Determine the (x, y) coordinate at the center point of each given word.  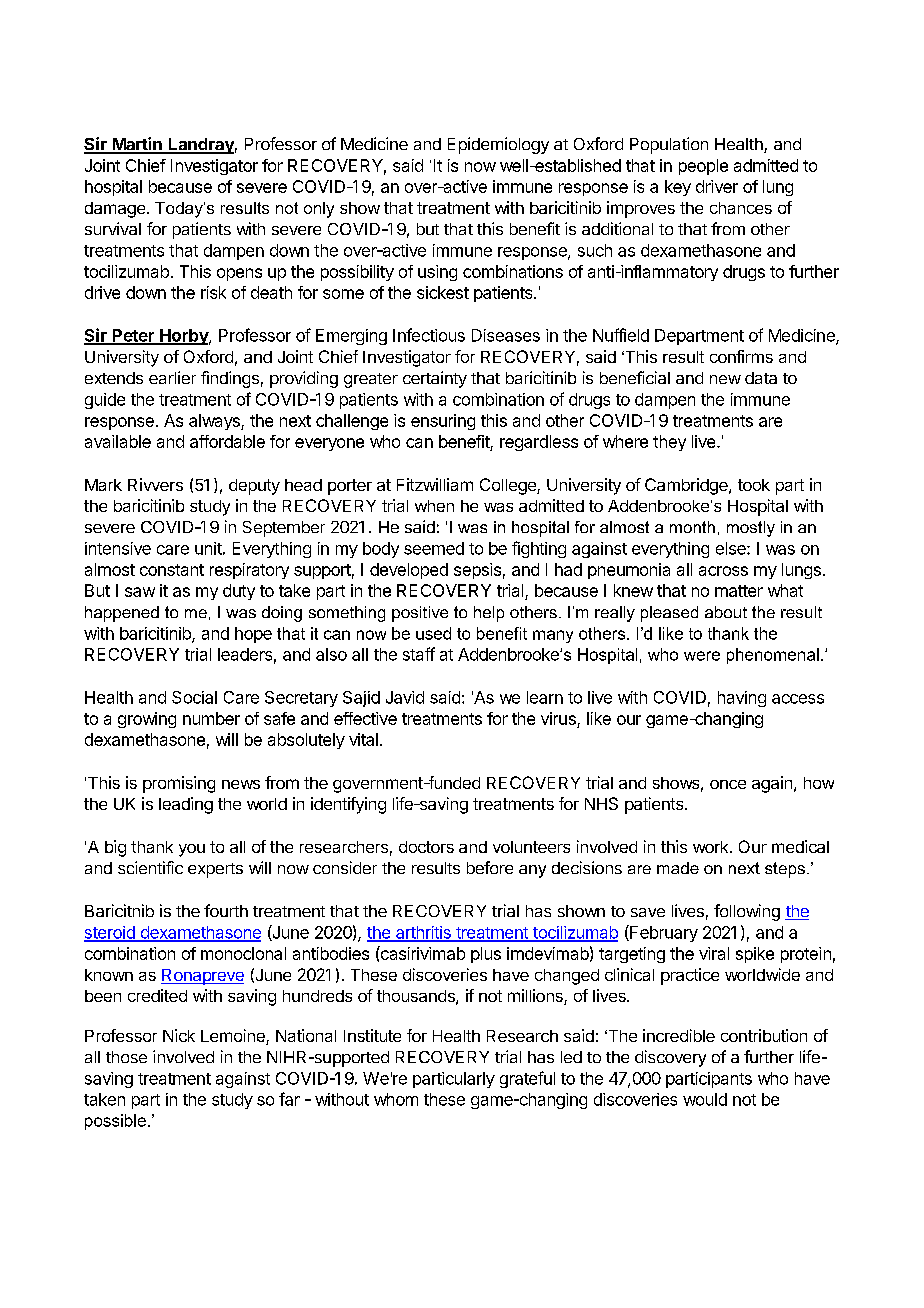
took (754, 485)
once (728, 784)
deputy (254, 487)
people (703, 167)
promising (179, 784)
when (434, 506)
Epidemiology (498, 145)
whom (396, 1099)
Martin (137, 145)
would (705, 1099)
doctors (426, 847)
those (126, 1057)
